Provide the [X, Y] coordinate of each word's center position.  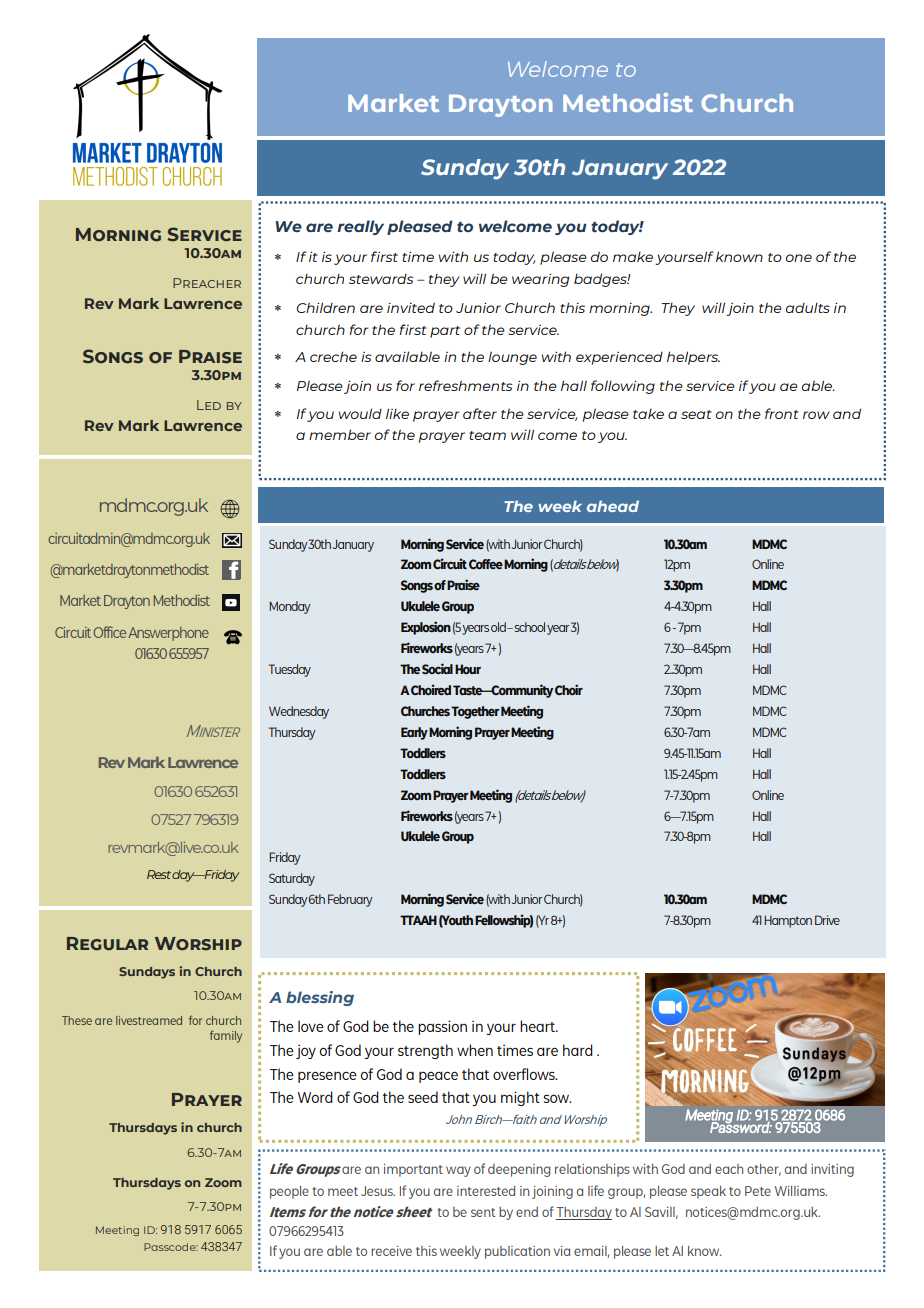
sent [483, 1212]
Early [414, 733]
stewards [381, 279]
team [487, 435]
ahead [613, 506]
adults [808, 307]
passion [442, 1027]
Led [209, 405]
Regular [107, 944]
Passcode [171, 1247]
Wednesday [299, 712]
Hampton [788, 921]
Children [325, 307]
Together [475, 712]
